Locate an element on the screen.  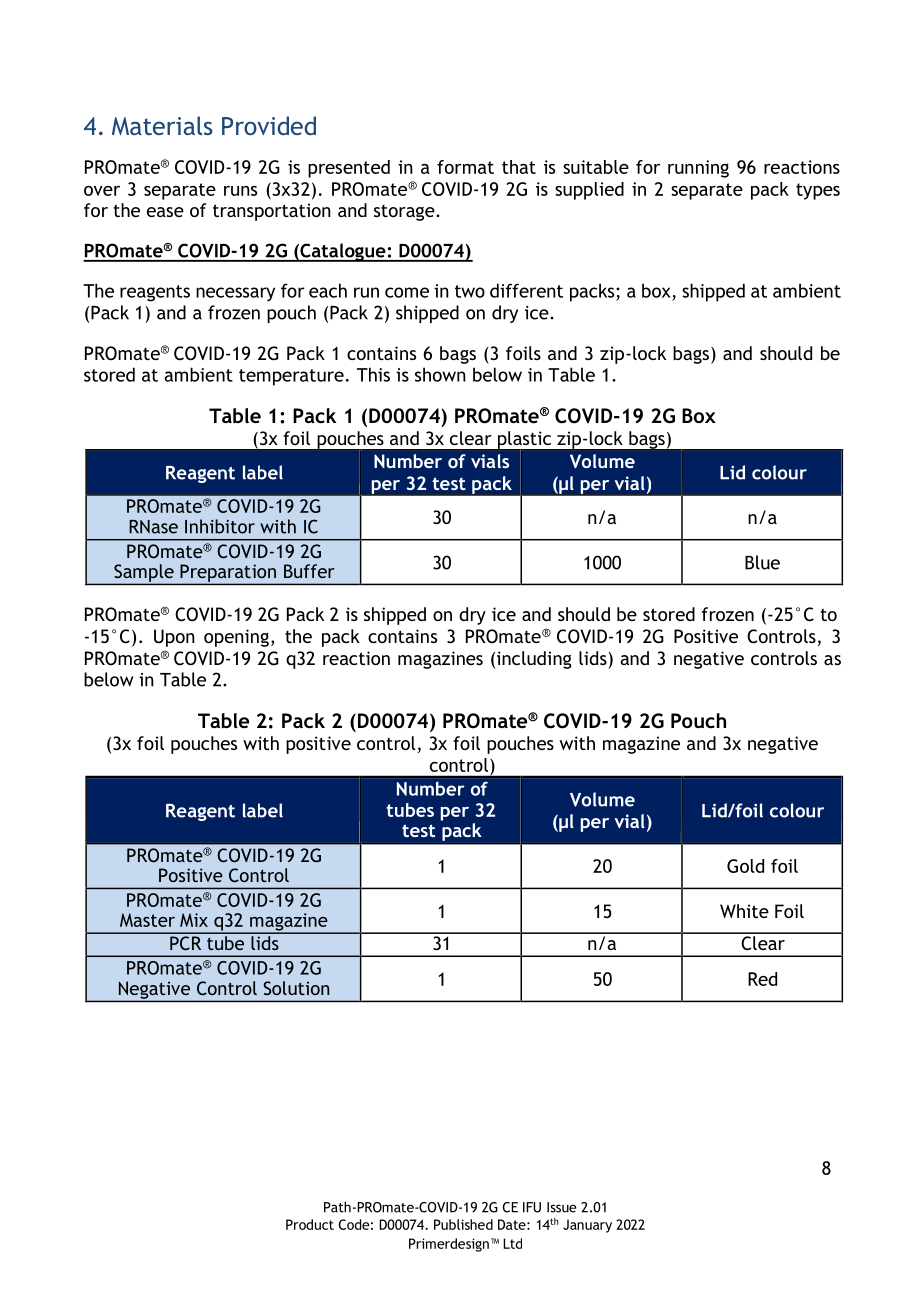
Materials is located at coordinates (162, 125).
